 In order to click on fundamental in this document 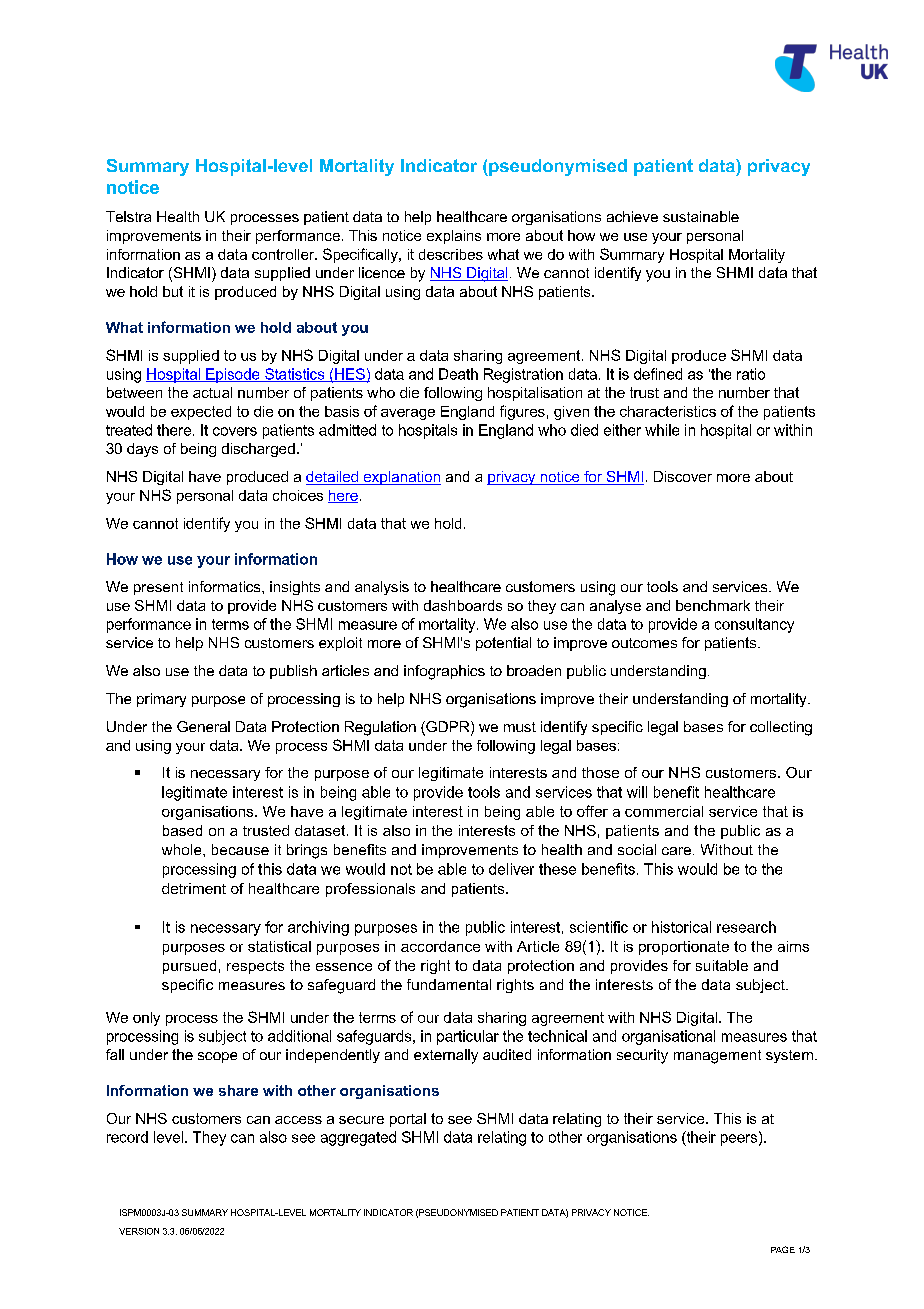, I will do `click(449, 984)`.
